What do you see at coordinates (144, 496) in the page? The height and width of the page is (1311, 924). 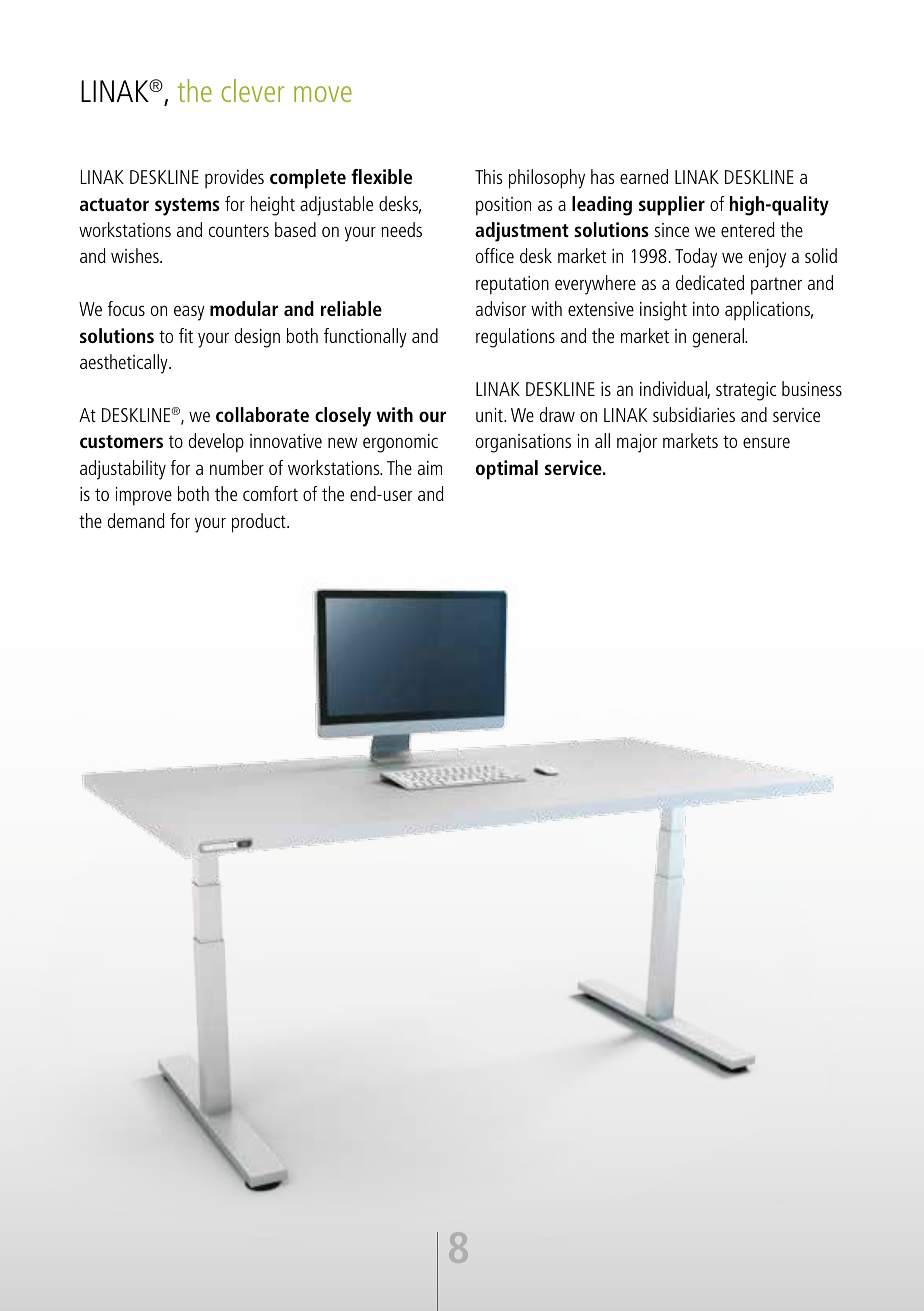 I see `improve` at bounding box center [144, 496].
